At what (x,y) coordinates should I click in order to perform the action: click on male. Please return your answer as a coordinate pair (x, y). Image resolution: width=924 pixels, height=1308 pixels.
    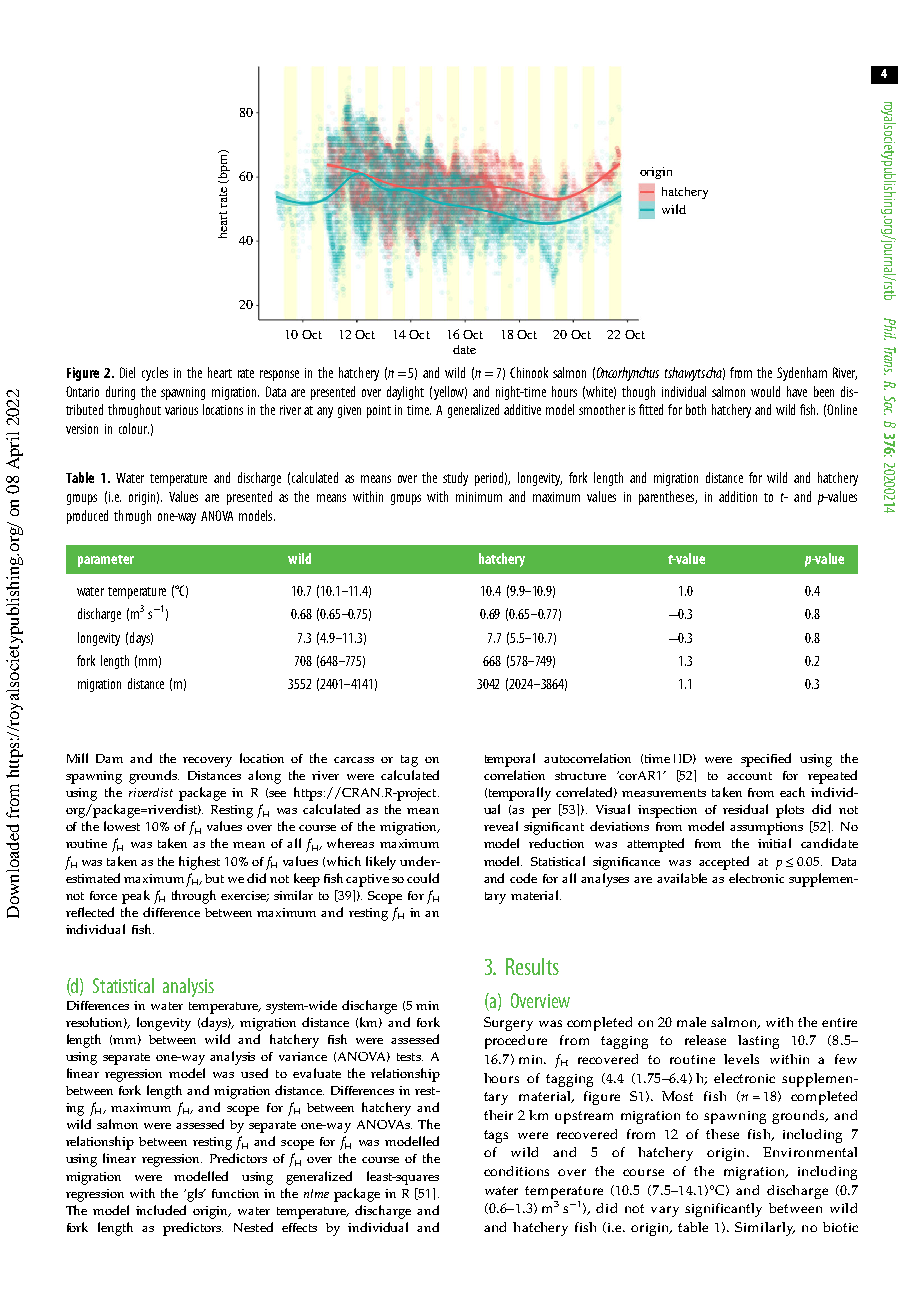
    Looking at the image, I should click on (691, 1022).
